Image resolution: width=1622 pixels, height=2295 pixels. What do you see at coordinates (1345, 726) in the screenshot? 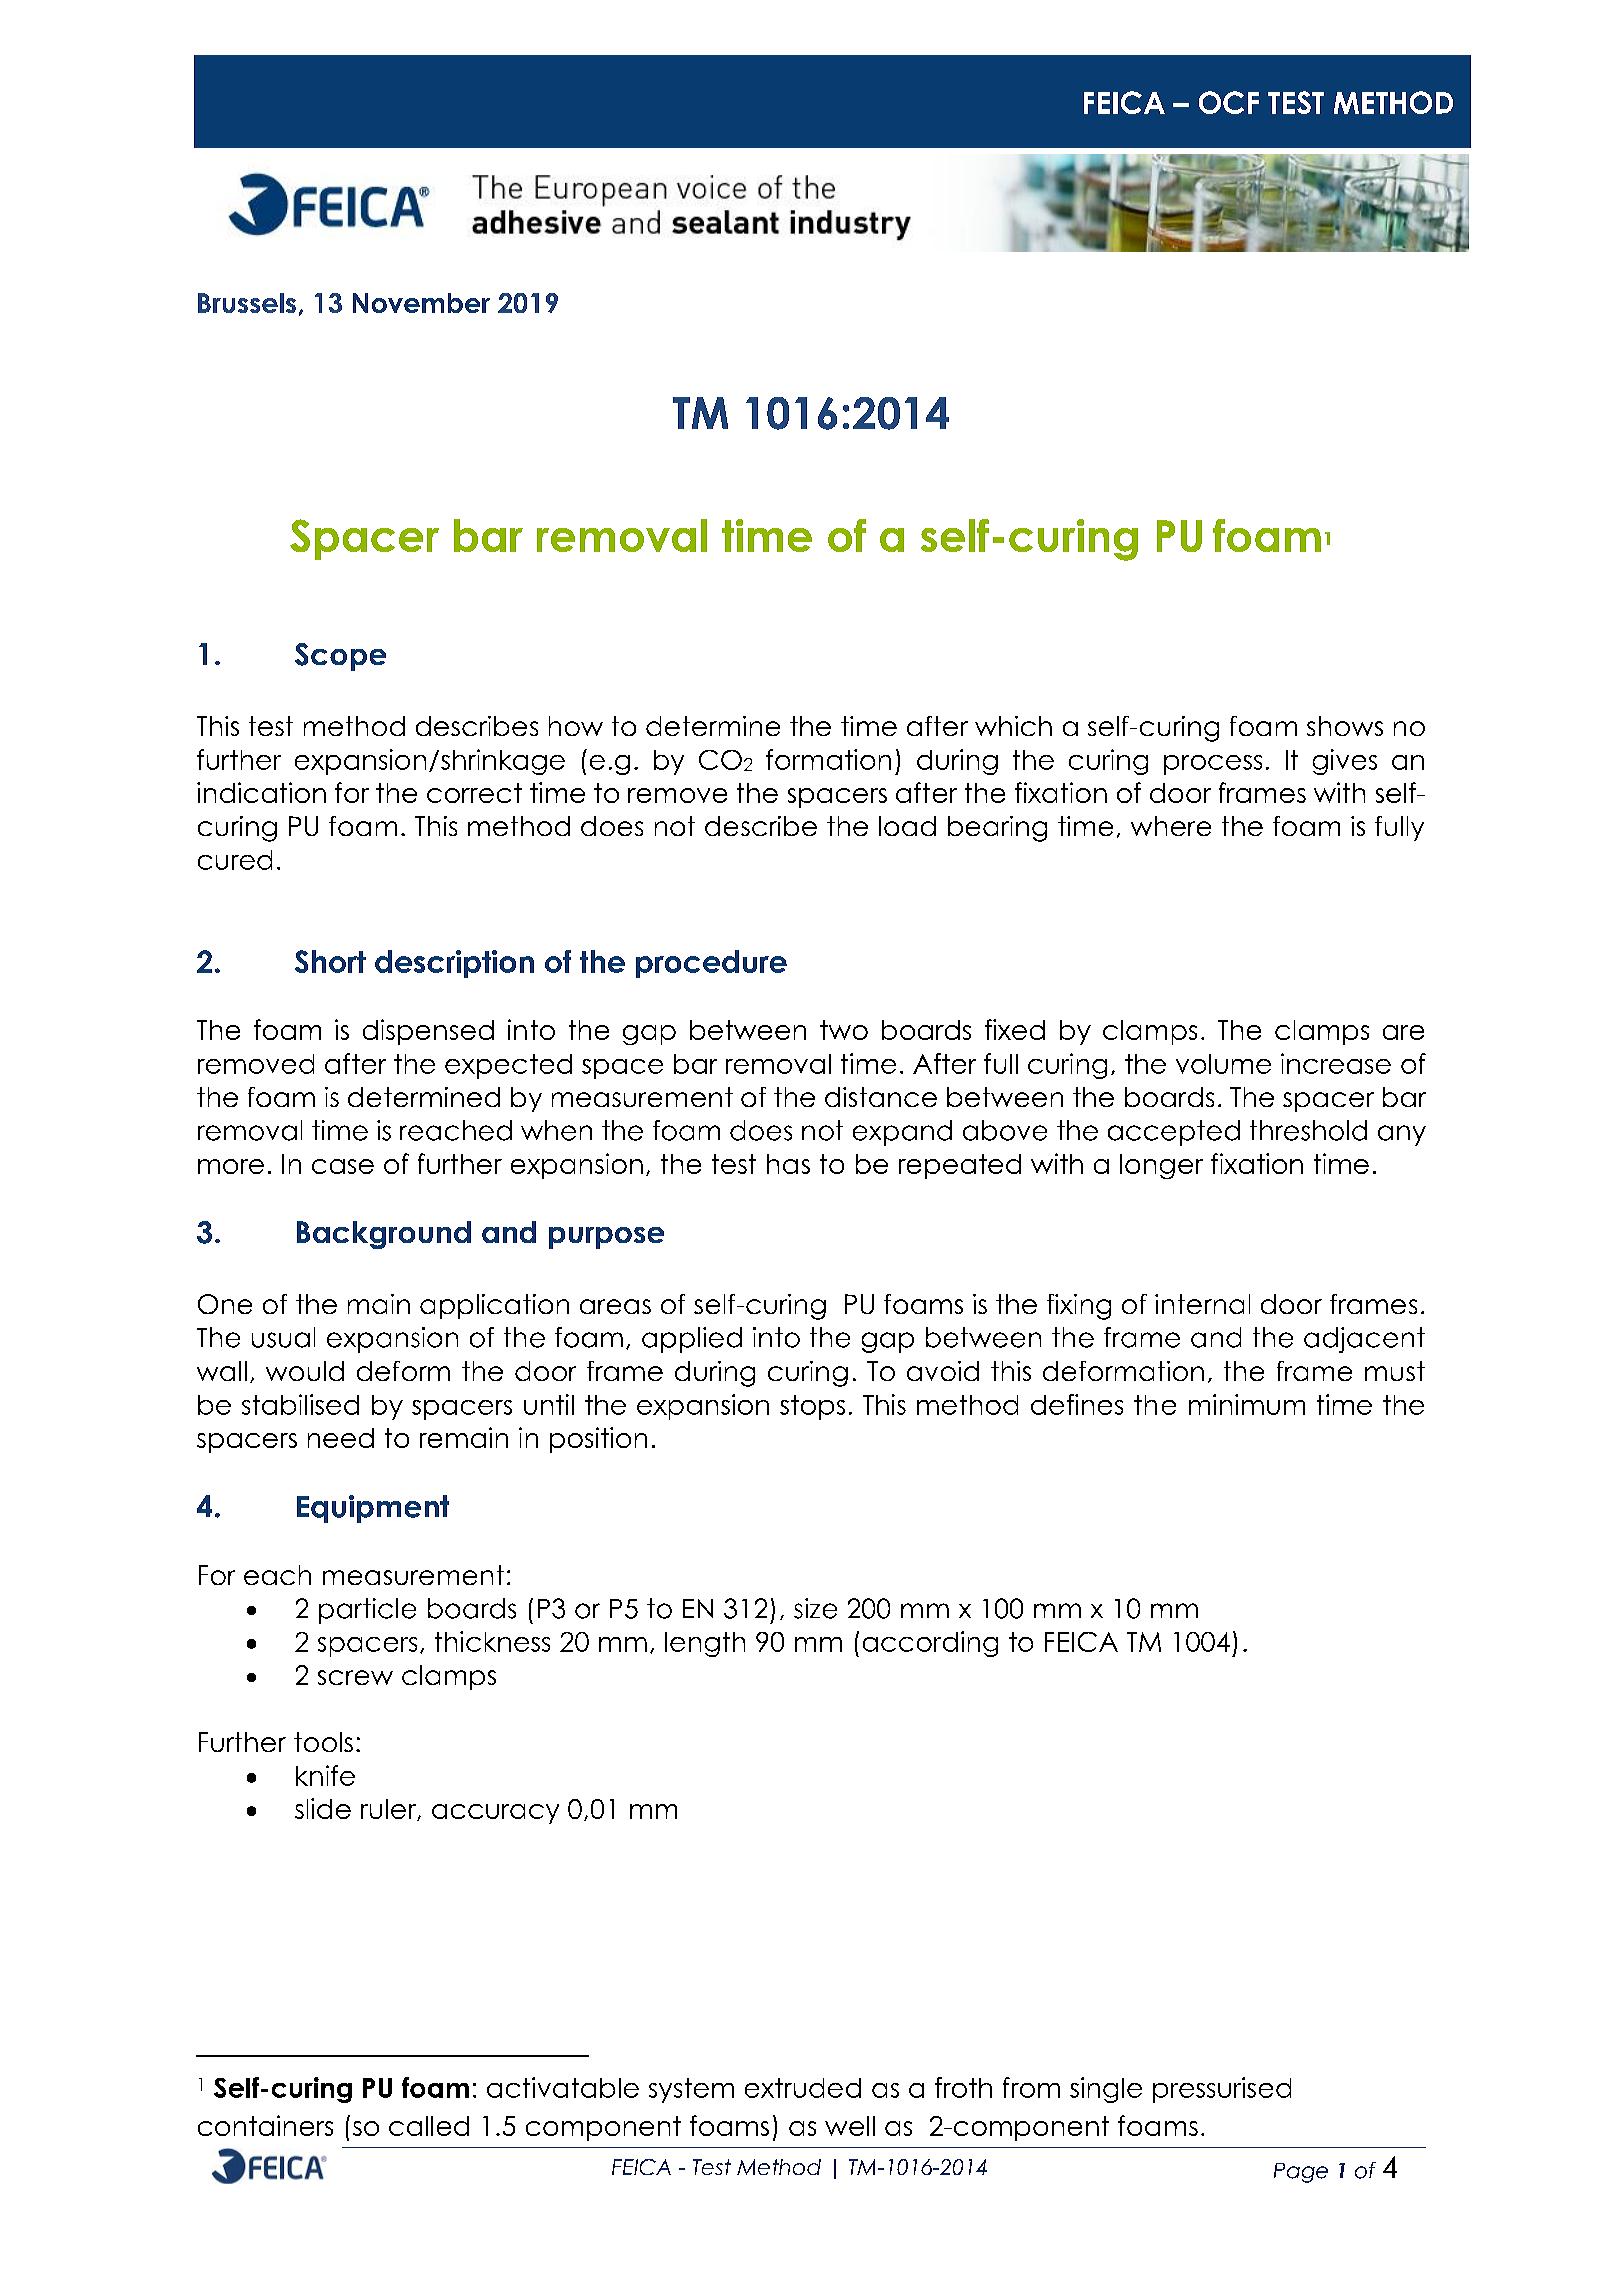
I see `shows` at bounding box center [1345, 726].
